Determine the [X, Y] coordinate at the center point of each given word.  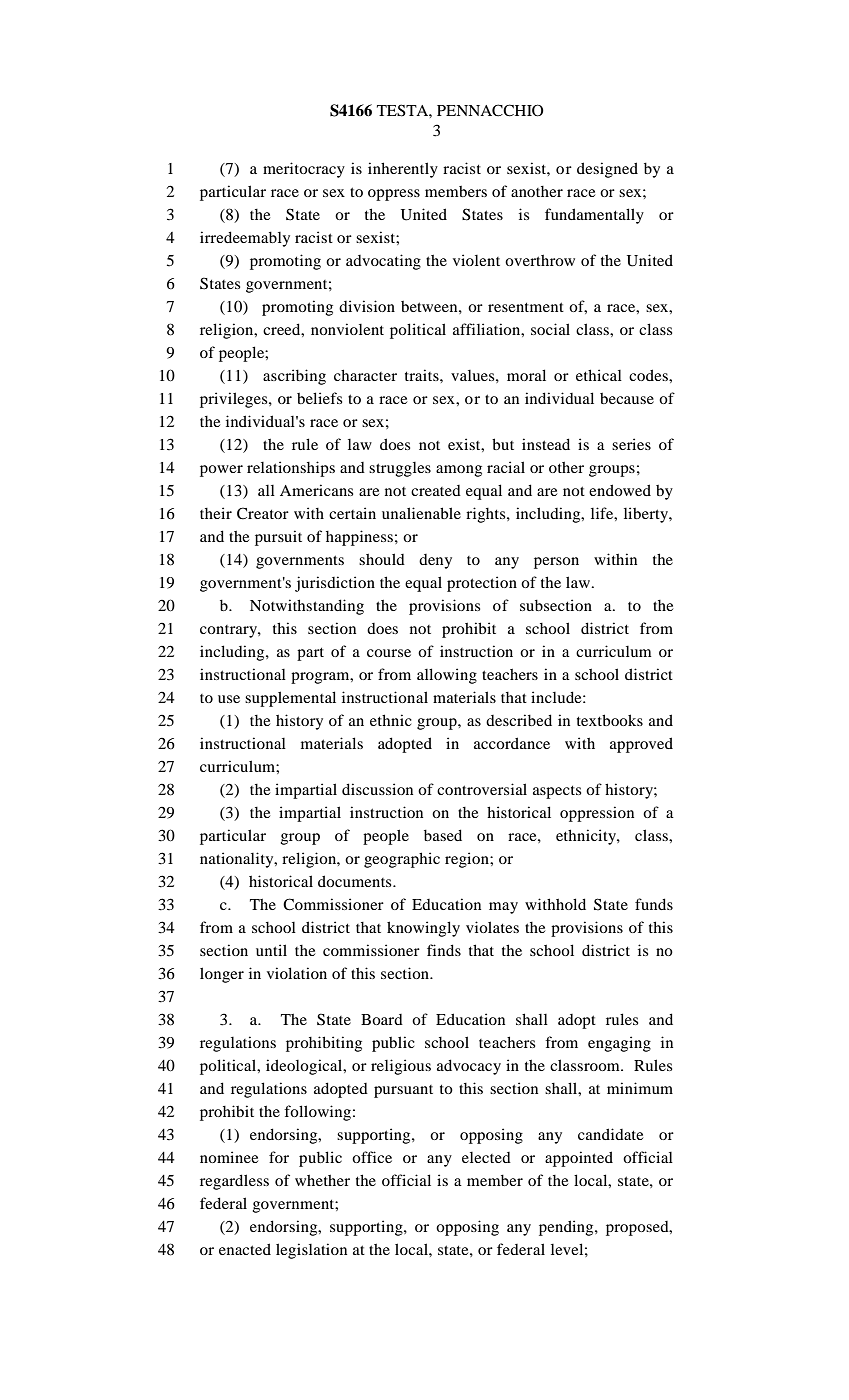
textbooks [610, 720]
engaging [619, 1044]
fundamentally [594, 216]
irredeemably [245, 239]
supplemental [290, 699]
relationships [291, 469]
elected [486, 1157]
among [459, 471]
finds [444, 950]
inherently [403, 170]
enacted [245, 1249]
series [631, 444]
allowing [447, 676]
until [271, 950]
